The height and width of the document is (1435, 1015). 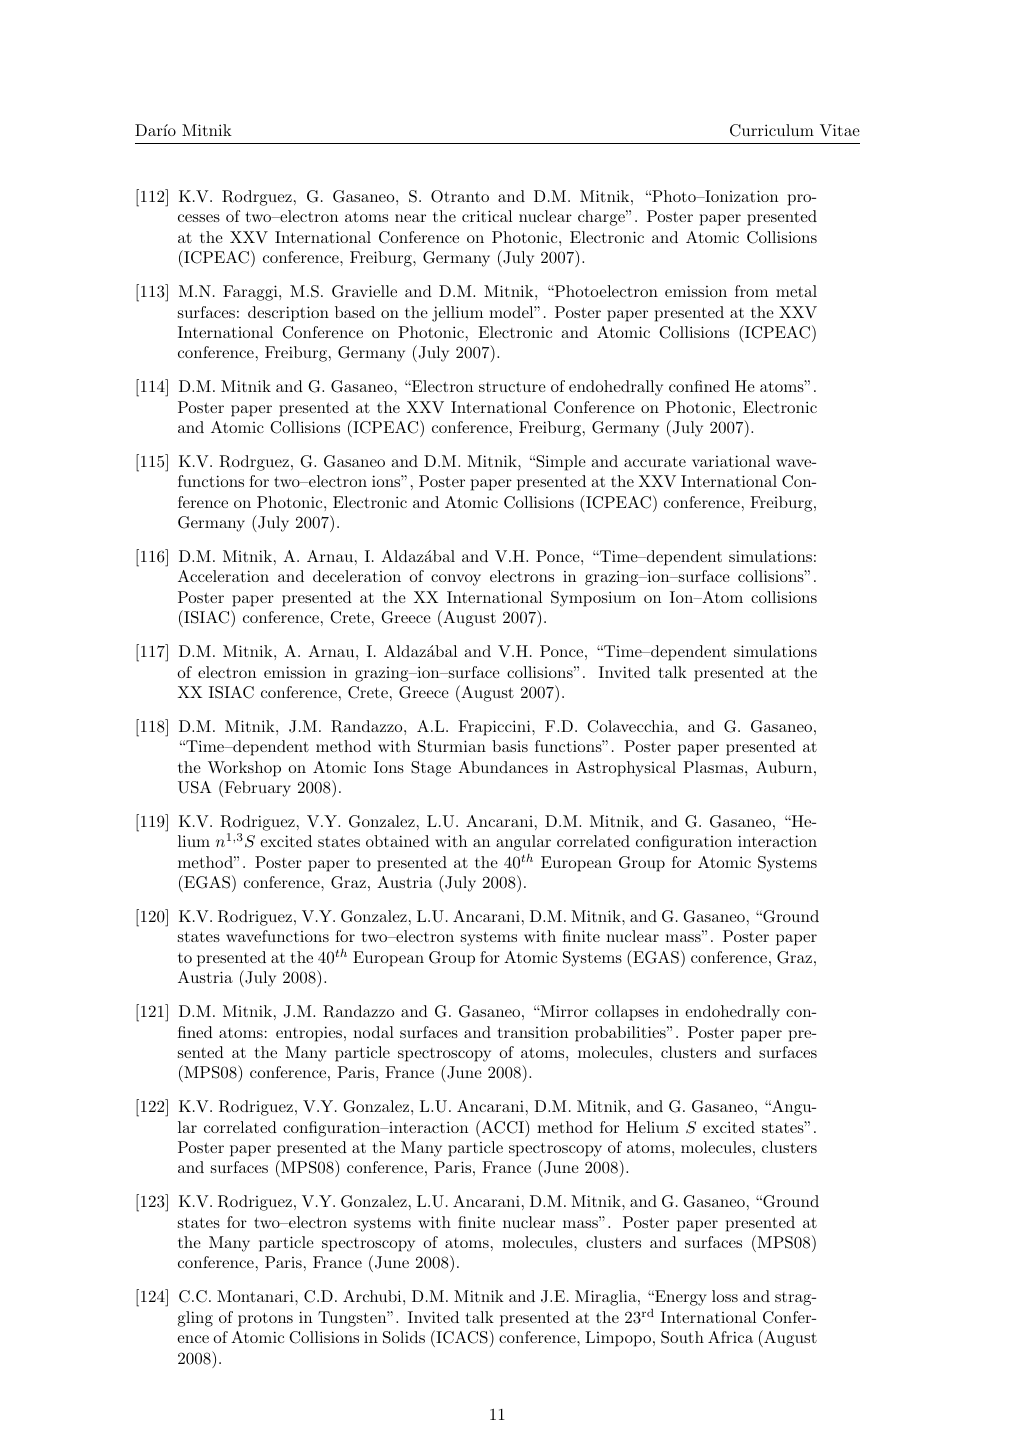 What do you see at coordinates (487, 216) in the document?
I see `critical` at bounding box center [487, 216].
